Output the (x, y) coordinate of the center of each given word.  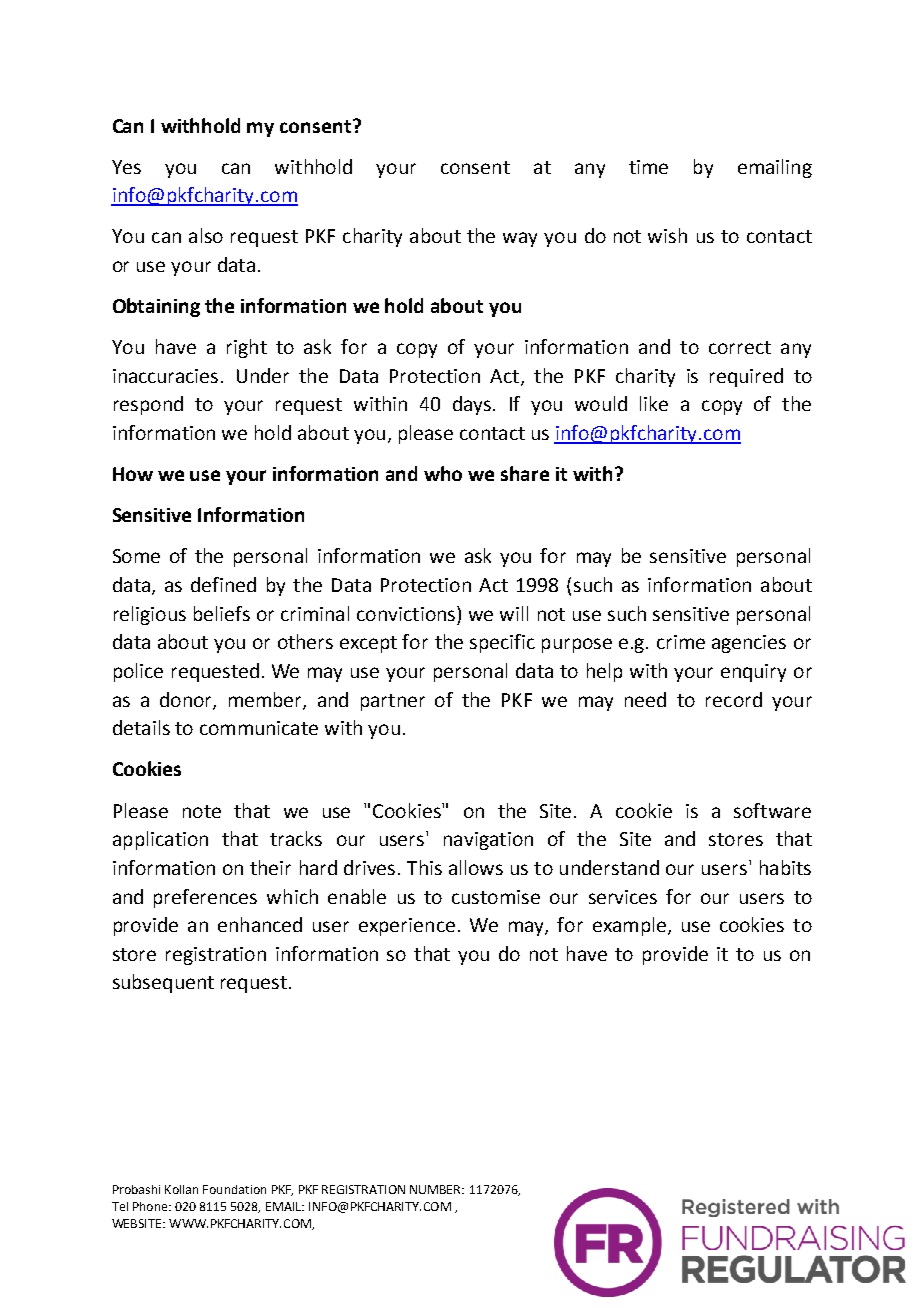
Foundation (234, 1189)
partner (393, 702)
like (654, 403)
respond (148, 405)
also (206, 235)
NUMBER (437, 1189)
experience (407, 927)
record (734, 699)
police (138, 672)
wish (667, 235)
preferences (205, 898)
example (629, 926)
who (443, 473)
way (520, 239)
